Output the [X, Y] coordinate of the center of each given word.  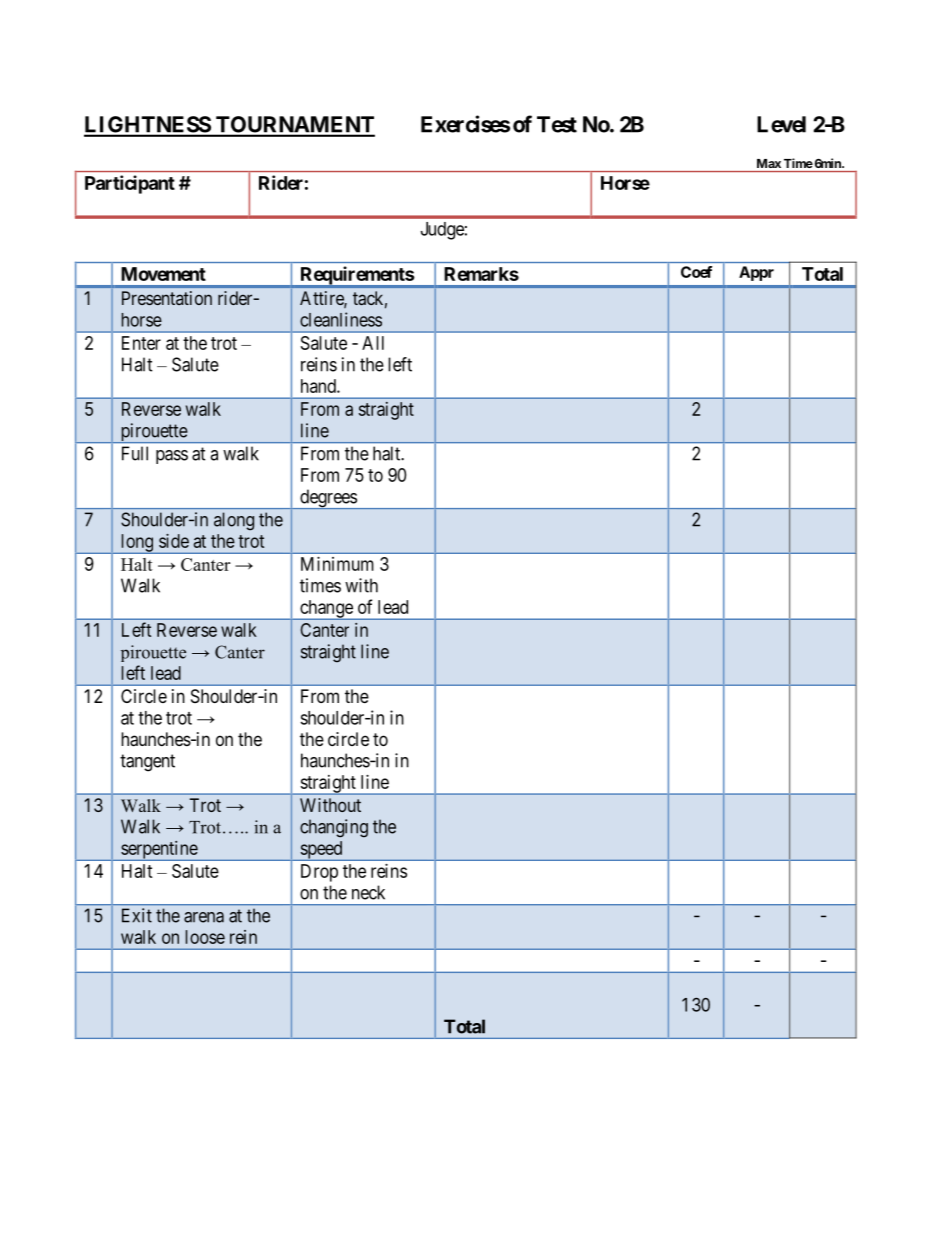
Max [769, 163]
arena [204, 917]
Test [557, 124]
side [174, 541]
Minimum [337, 564]
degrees [328, 499]
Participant [130, 184]
